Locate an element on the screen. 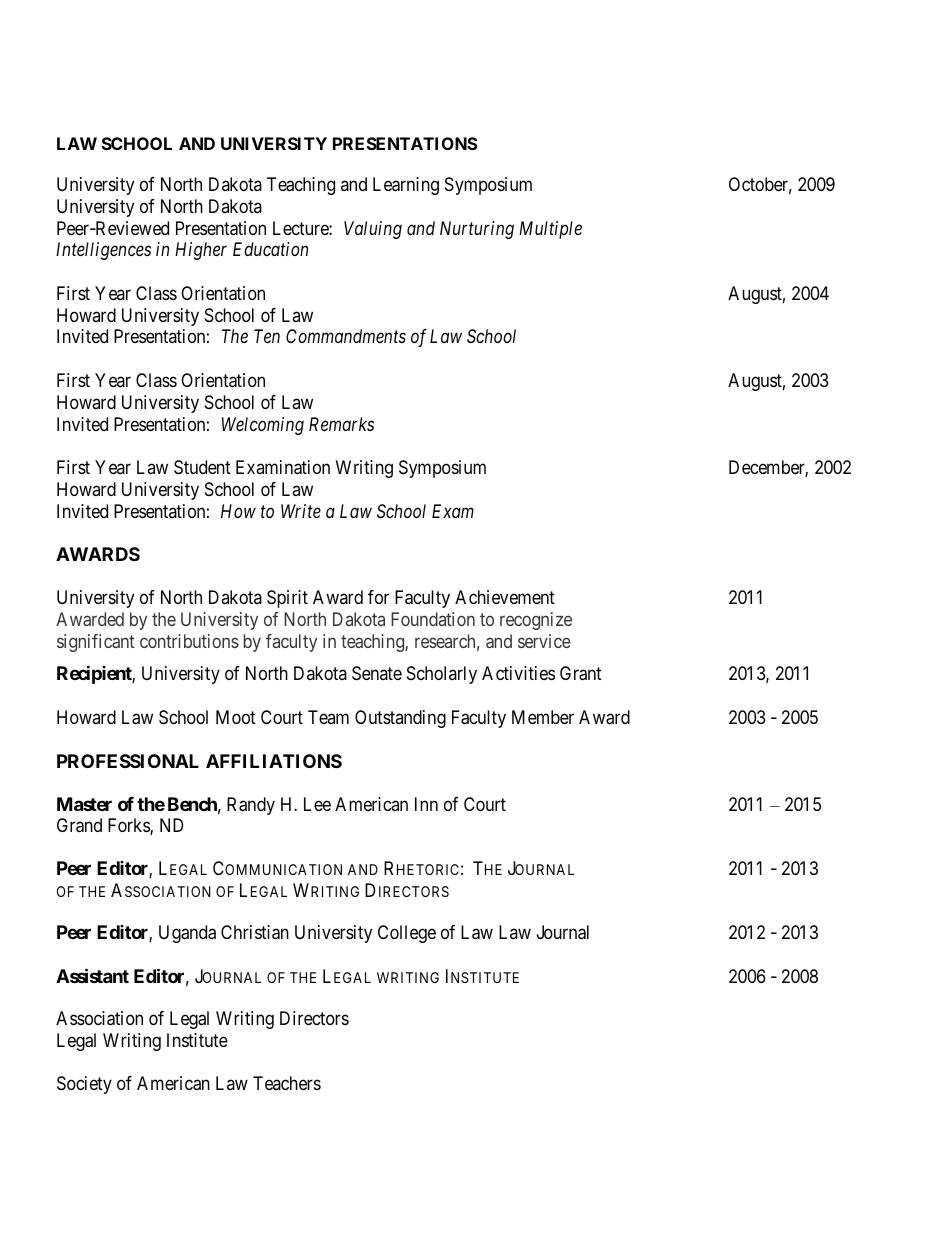 Image resolution: width=952 pixels, height=1233 pixels. Multiple is located at coordinates (550, 230).
